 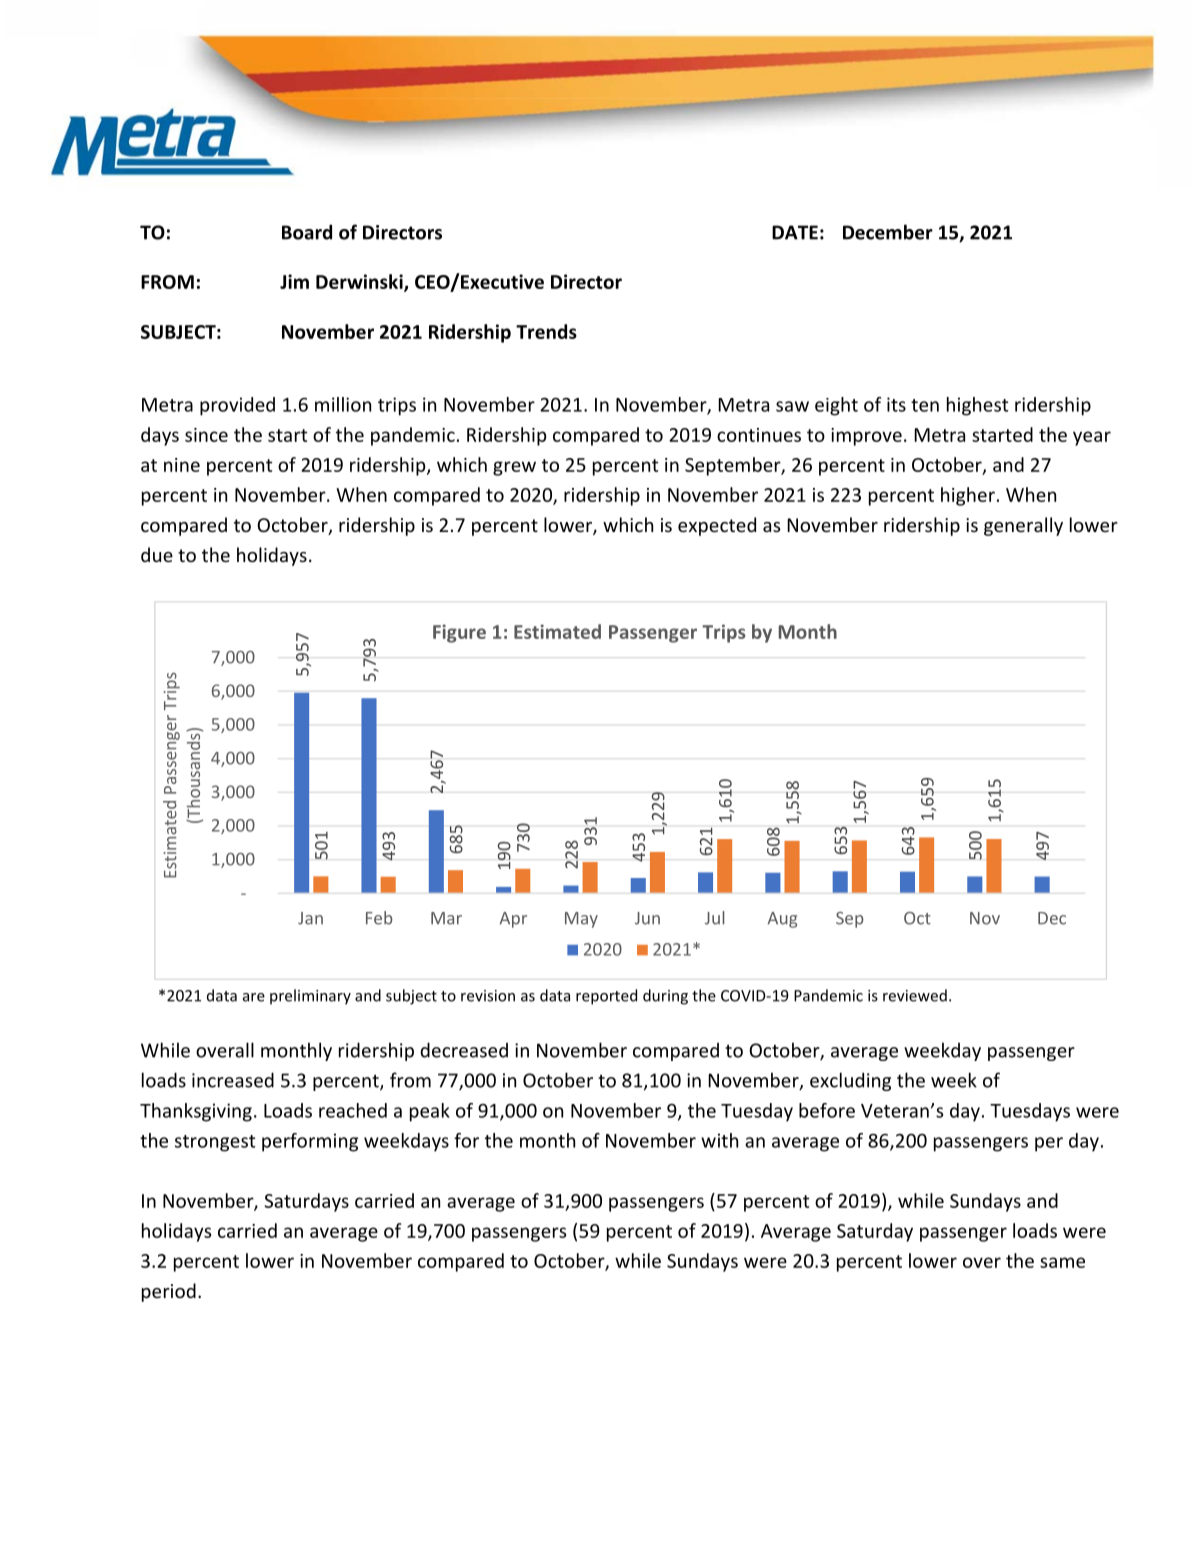 What do you see at coordinates (717, 526) in the screenshot?
I see `expected` at bounding box center [717, 526].
